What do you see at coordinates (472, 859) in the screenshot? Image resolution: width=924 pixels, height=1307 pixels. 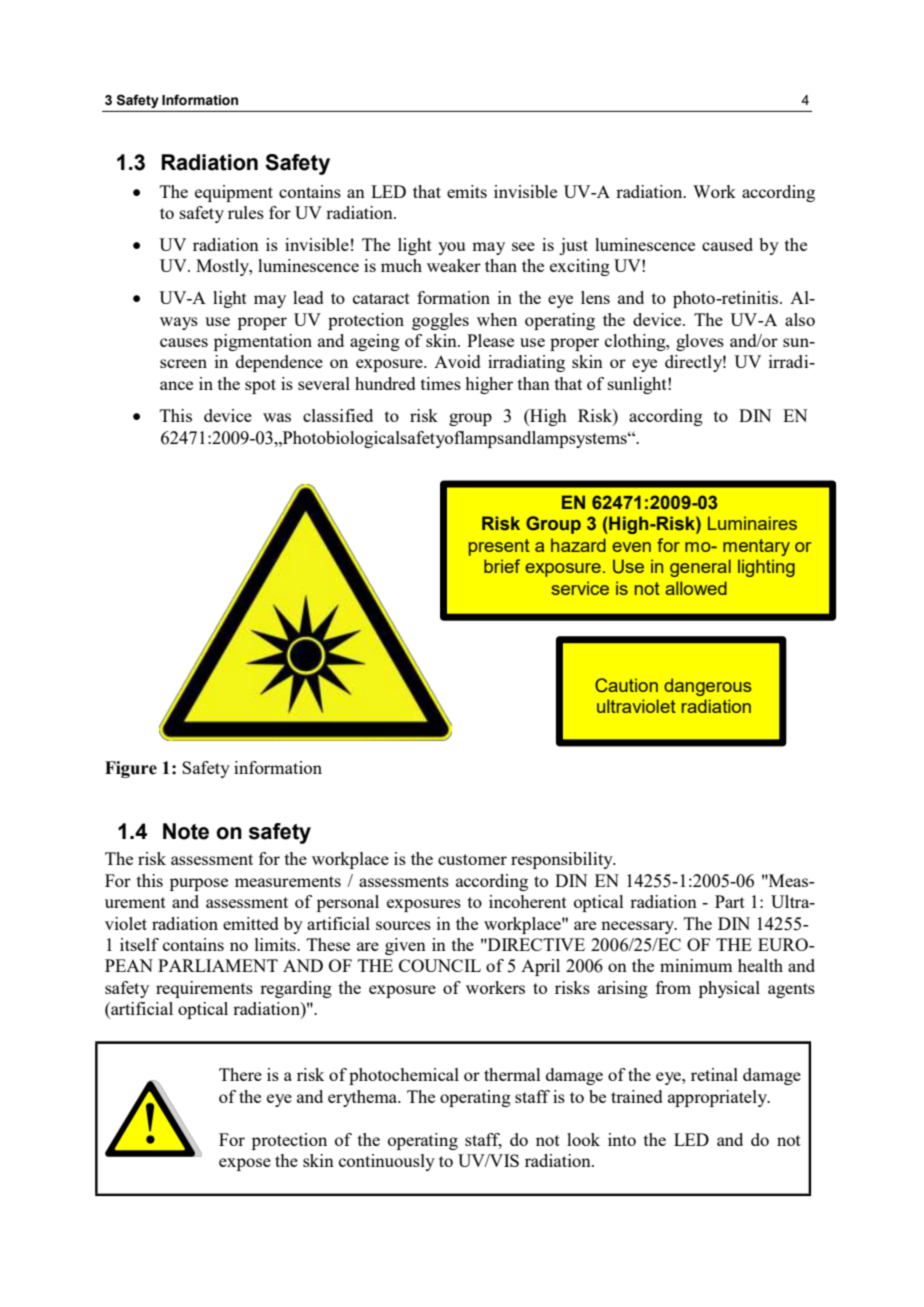 I see `customer` at bounding box center [472, 859].
